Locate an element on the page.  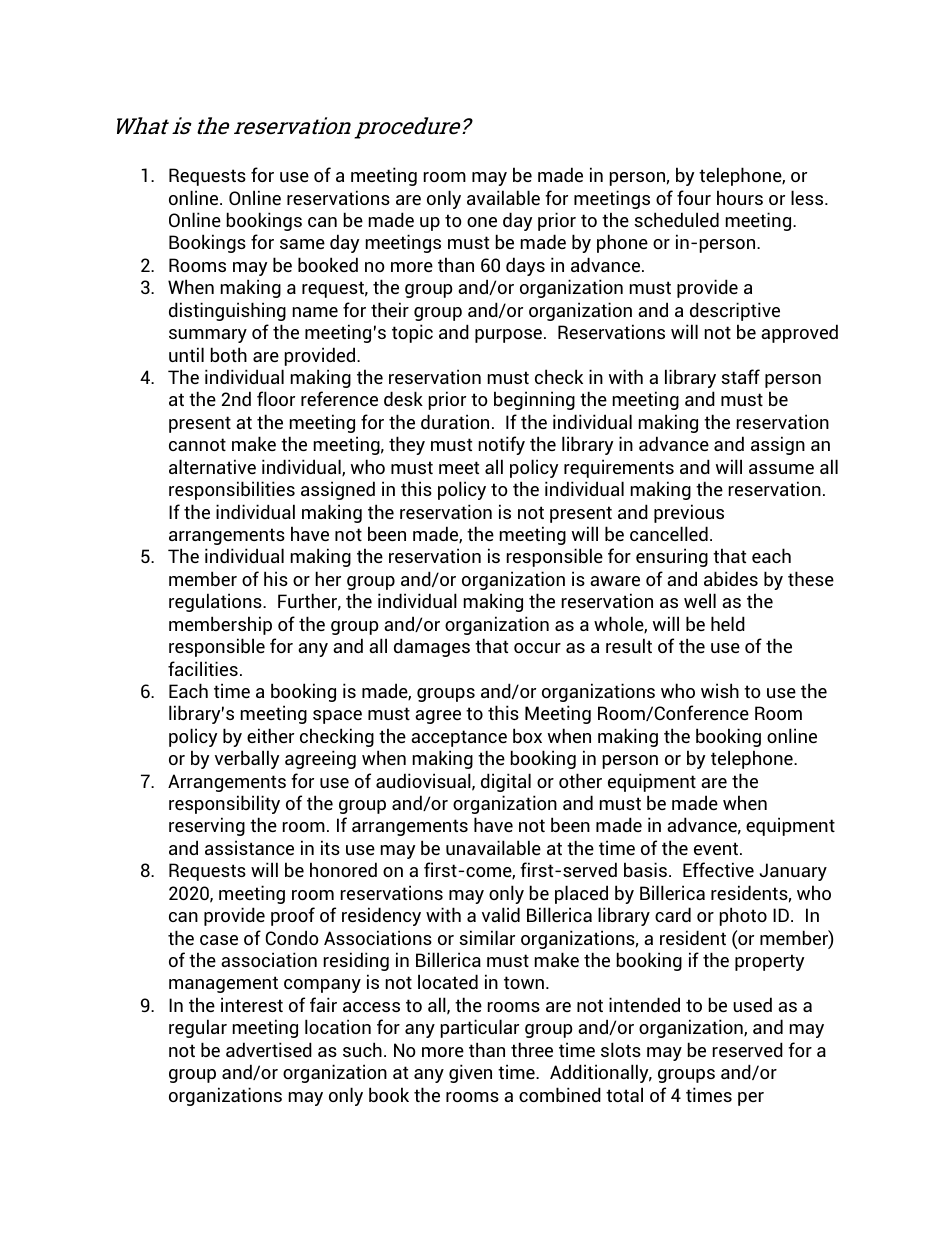
event is located at coordinates (717, 848).
